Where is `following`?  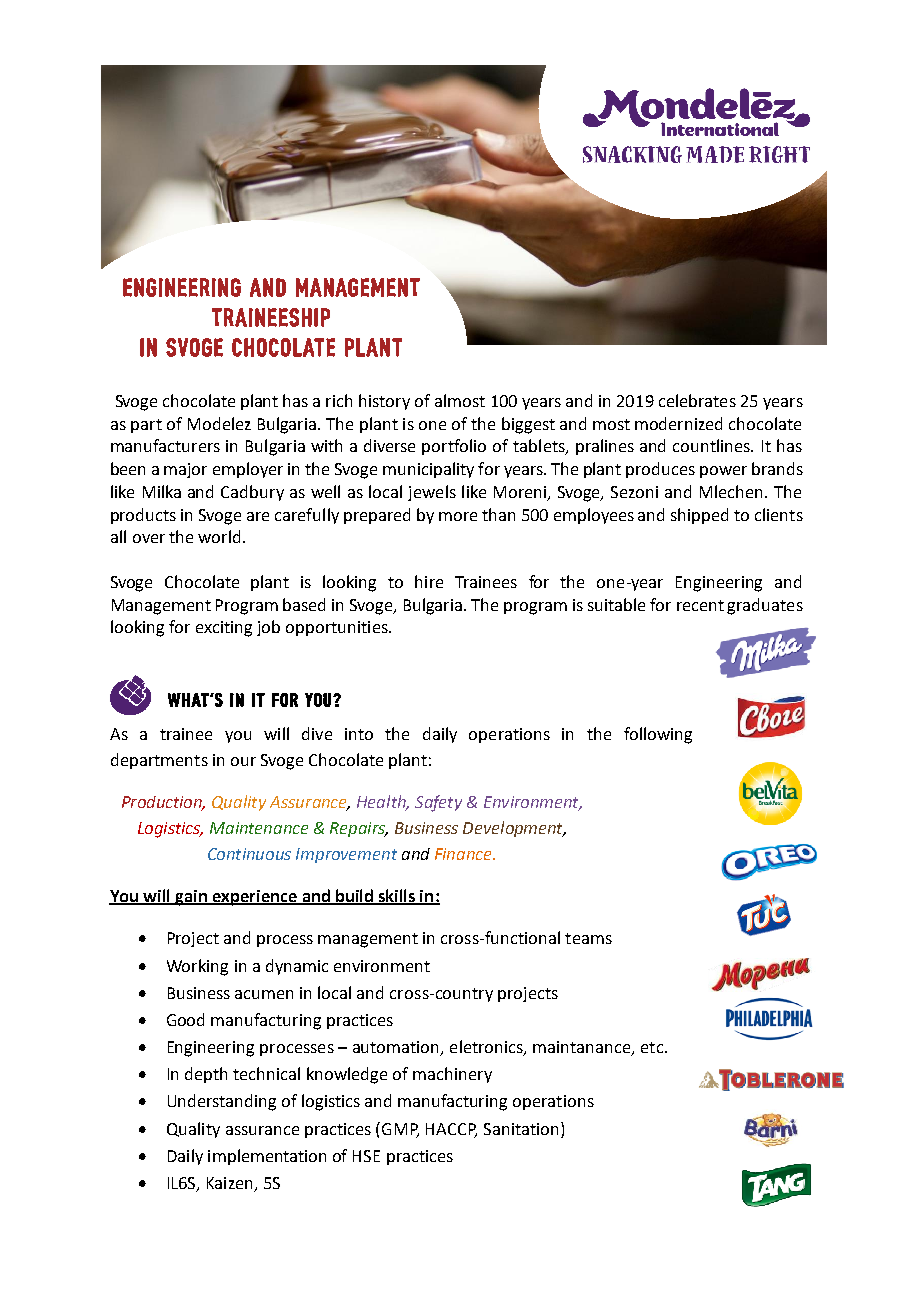 following is located at coordinates (658, 735).
